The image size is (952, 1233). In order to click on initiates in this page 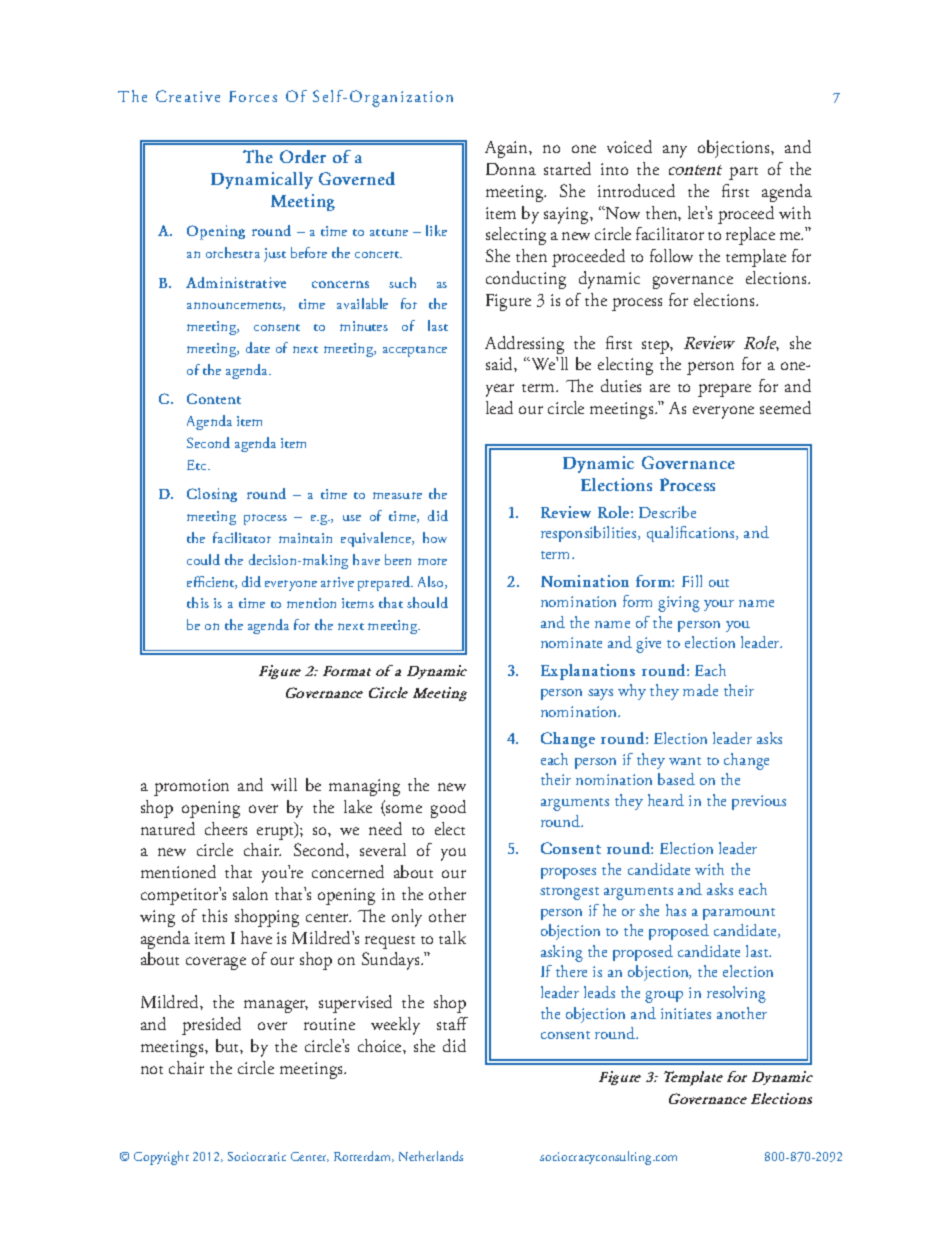, I will do `click(686, 1013)`.
